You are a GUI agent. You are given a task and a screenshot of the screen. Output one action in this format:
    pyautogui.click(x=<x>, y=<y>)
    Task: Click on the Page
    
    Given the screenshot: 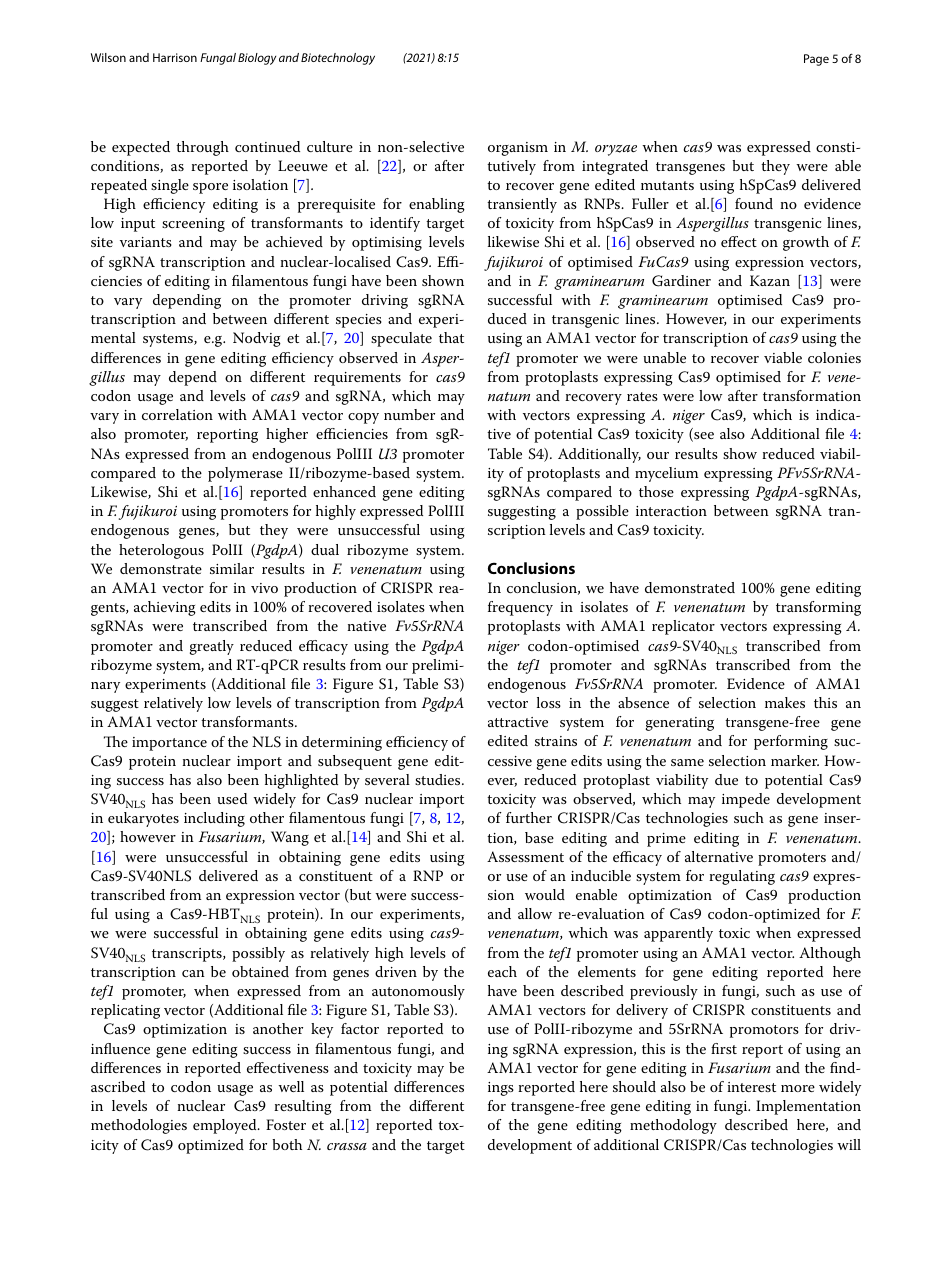 What is the action you would take?
    pyautogui.click(x=816, y=60)
